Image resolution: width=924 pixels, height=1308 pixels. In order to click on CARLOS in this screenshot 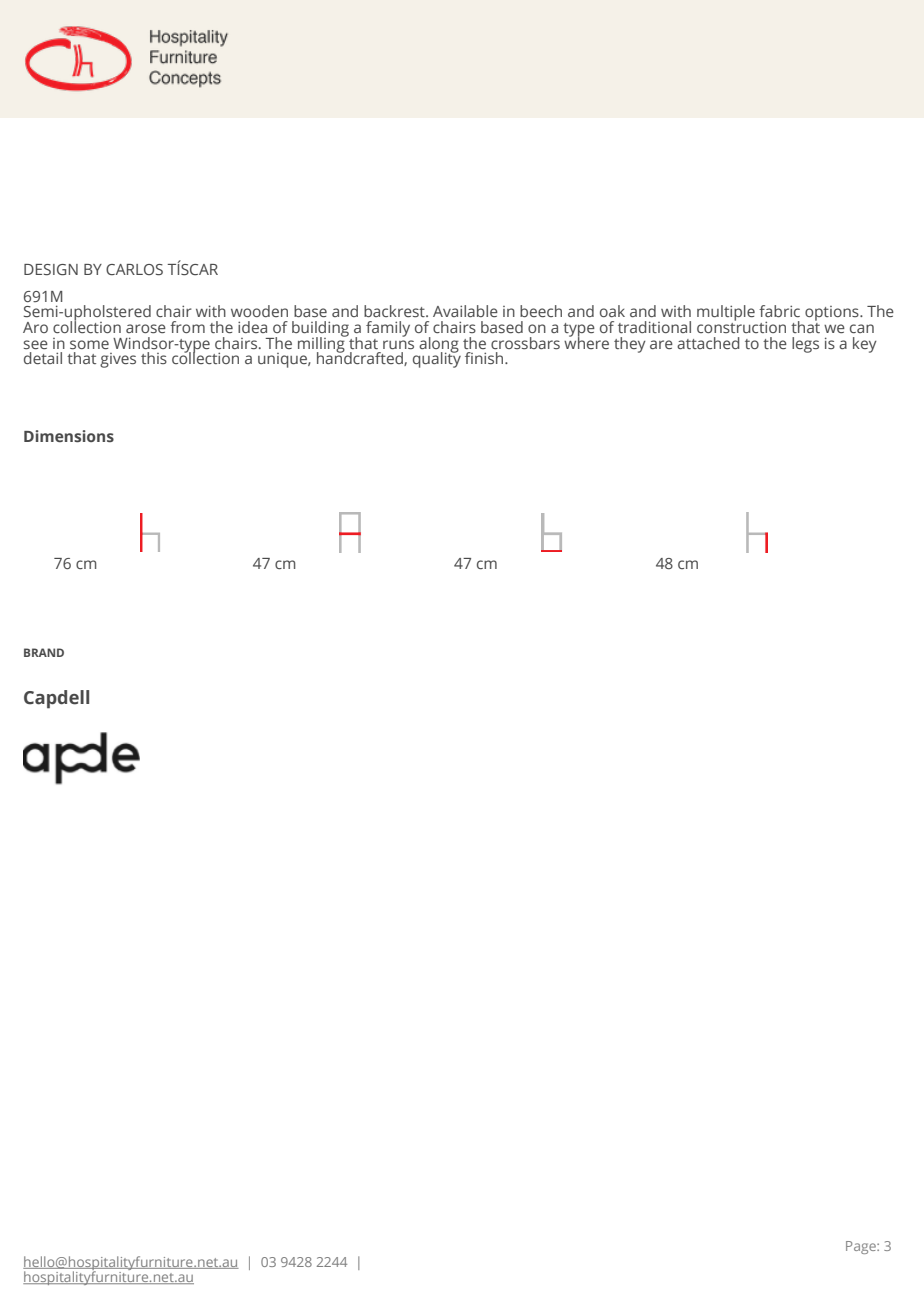, I will do `click(134, 269)`.
